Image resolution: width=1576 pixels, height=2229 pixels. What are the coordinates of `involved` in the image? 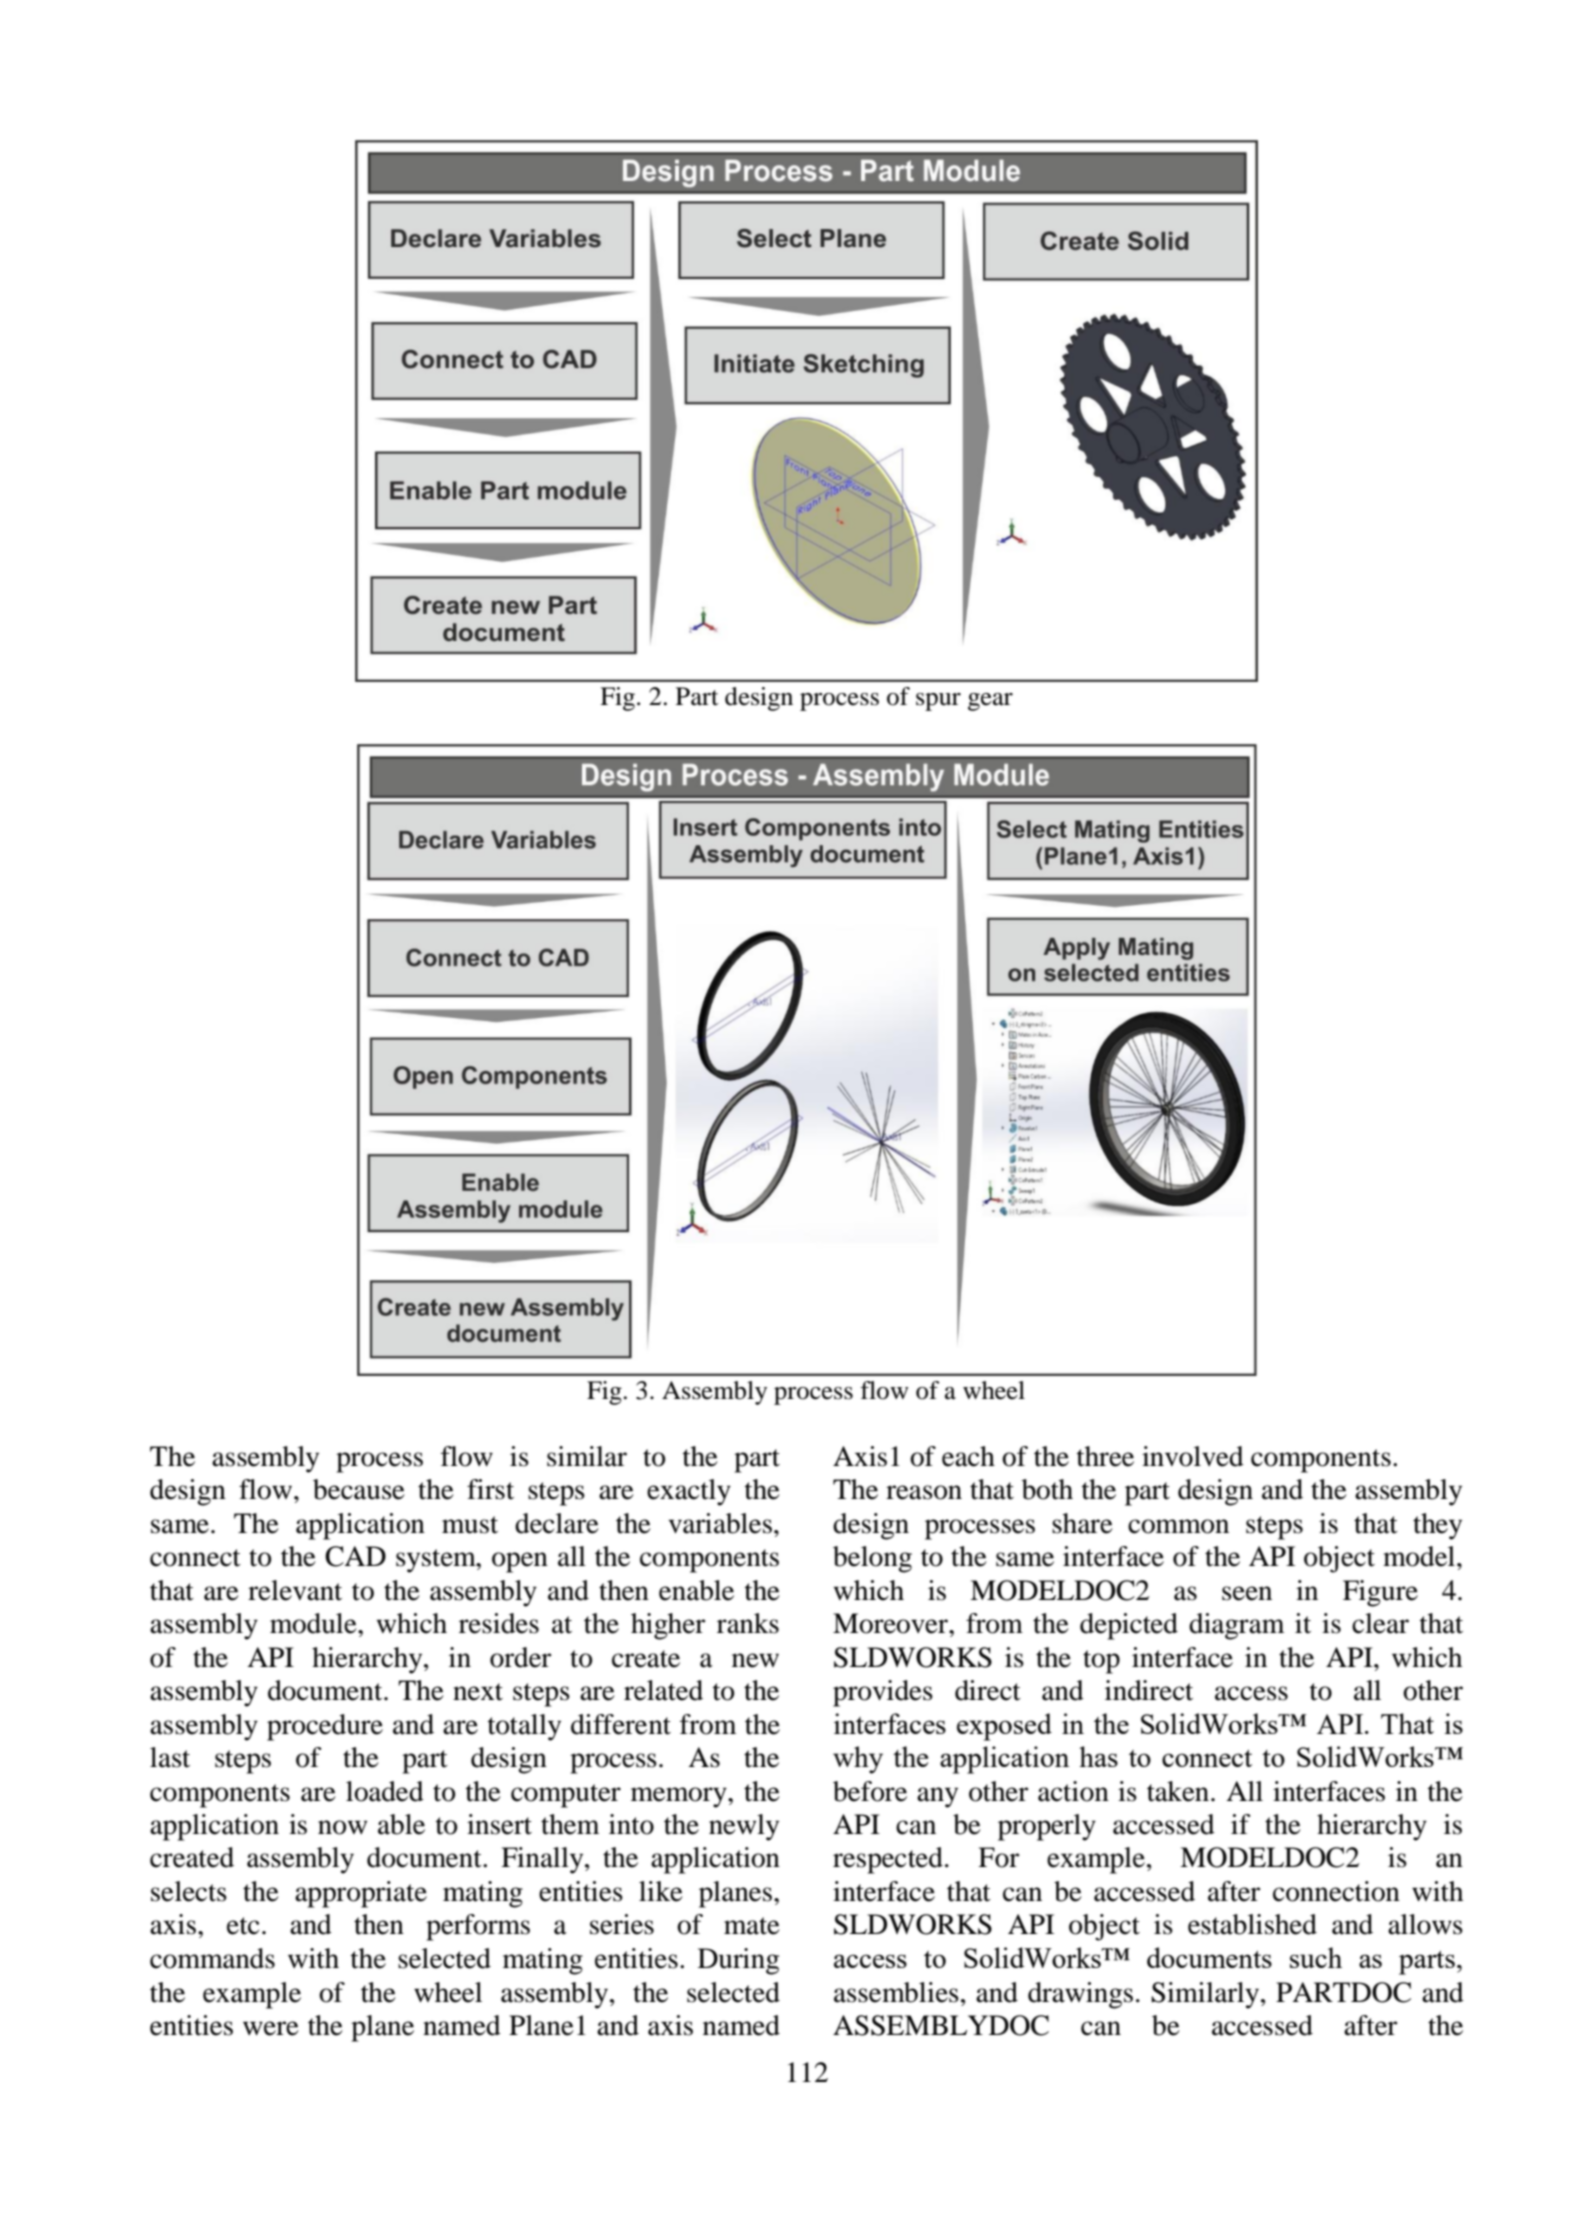 It's located at (1193, 1456).
